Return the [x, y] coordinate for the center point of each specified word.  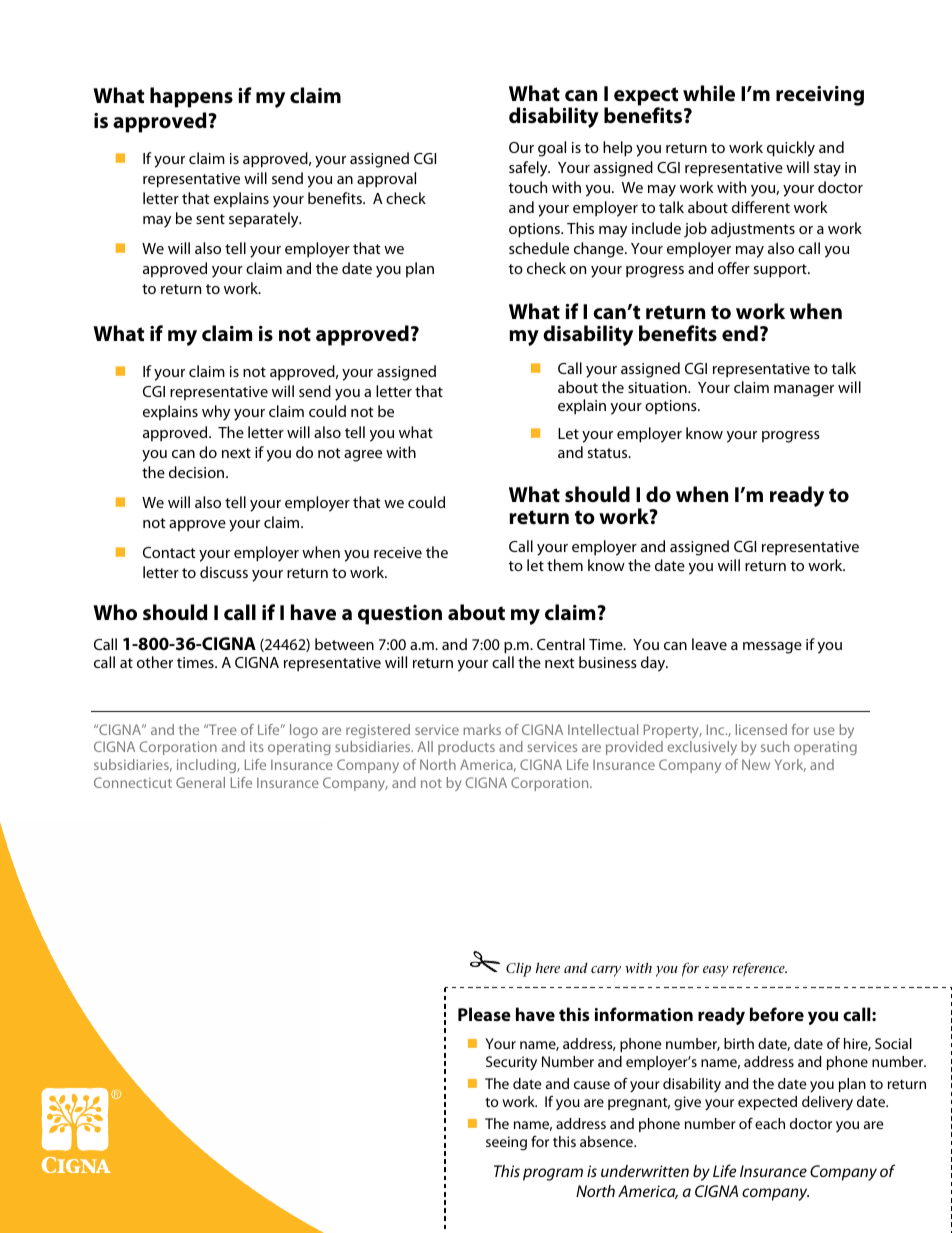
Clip [518, 969]
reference [760, 969]
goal [552, 149]
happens [191, 97]
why [216, 413]
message [772, 648]
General [200, 782]
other [155, 662]
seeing [506, 1143]
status [609, 453]
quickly [791, 149]
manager [804, 391]
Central [561, 644]
